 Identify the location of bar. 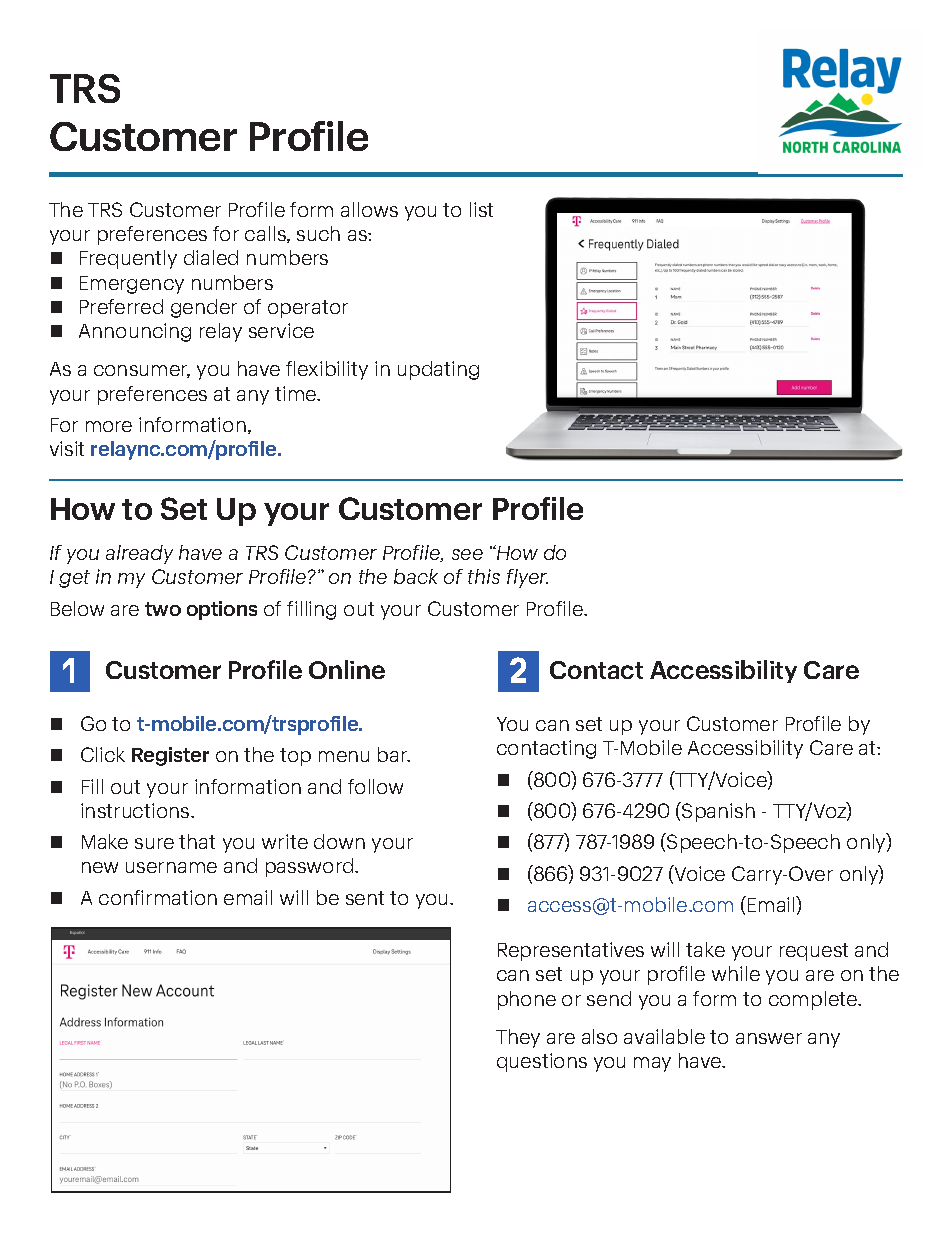
(394, 754).
